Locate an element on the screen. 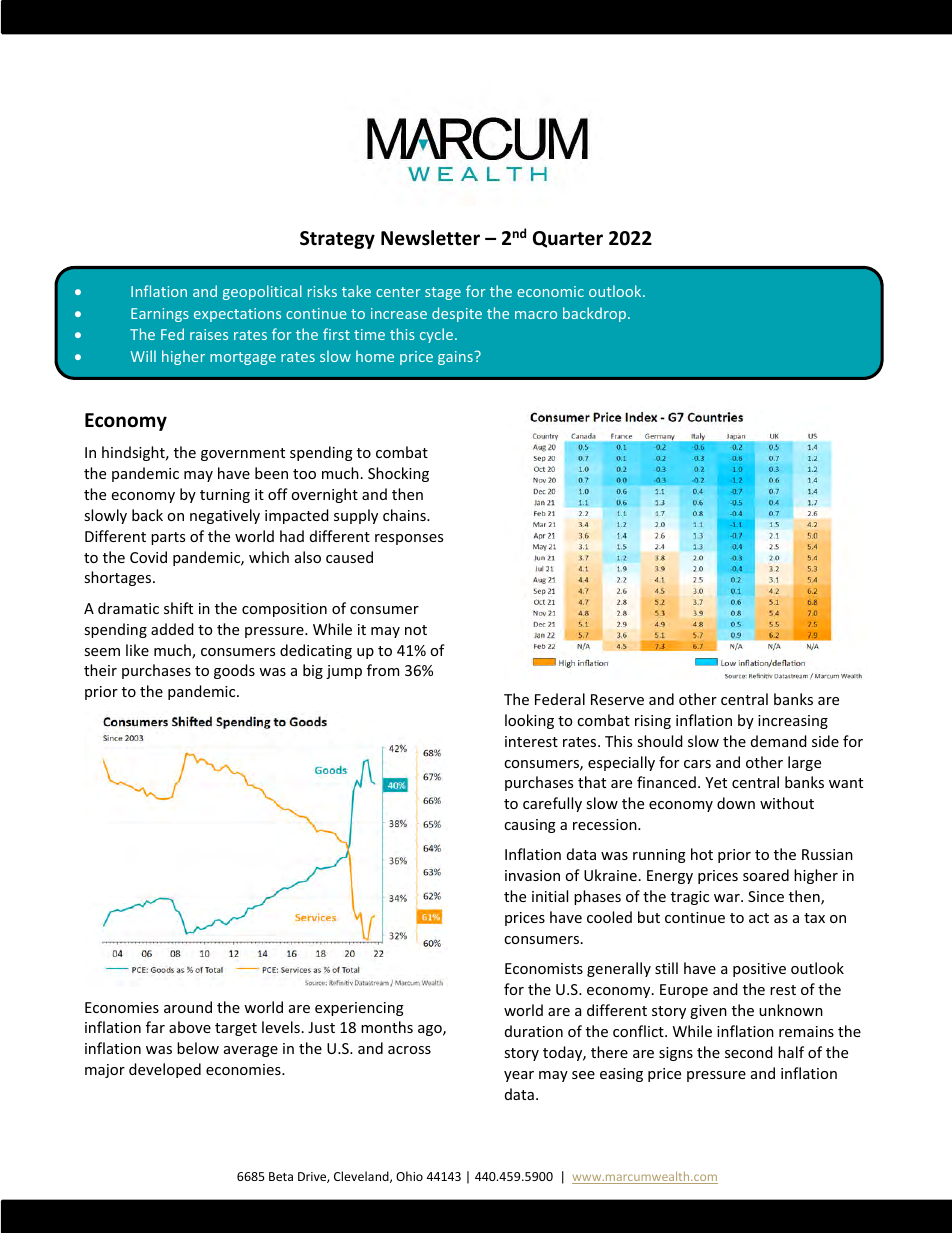  stage is located at coordinates (443, 293).
